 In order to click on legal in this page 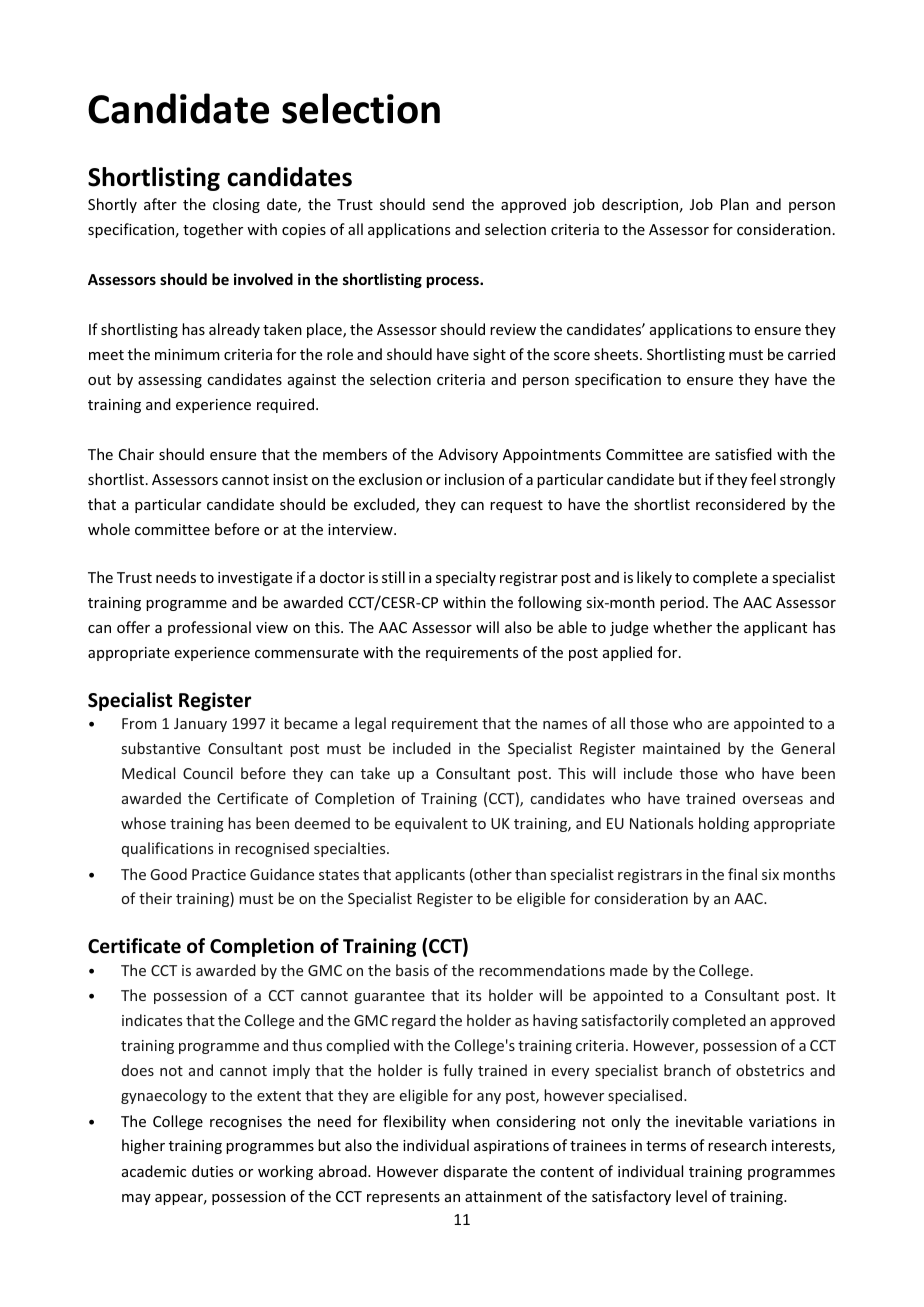, I will do `click(370, 724)`.
